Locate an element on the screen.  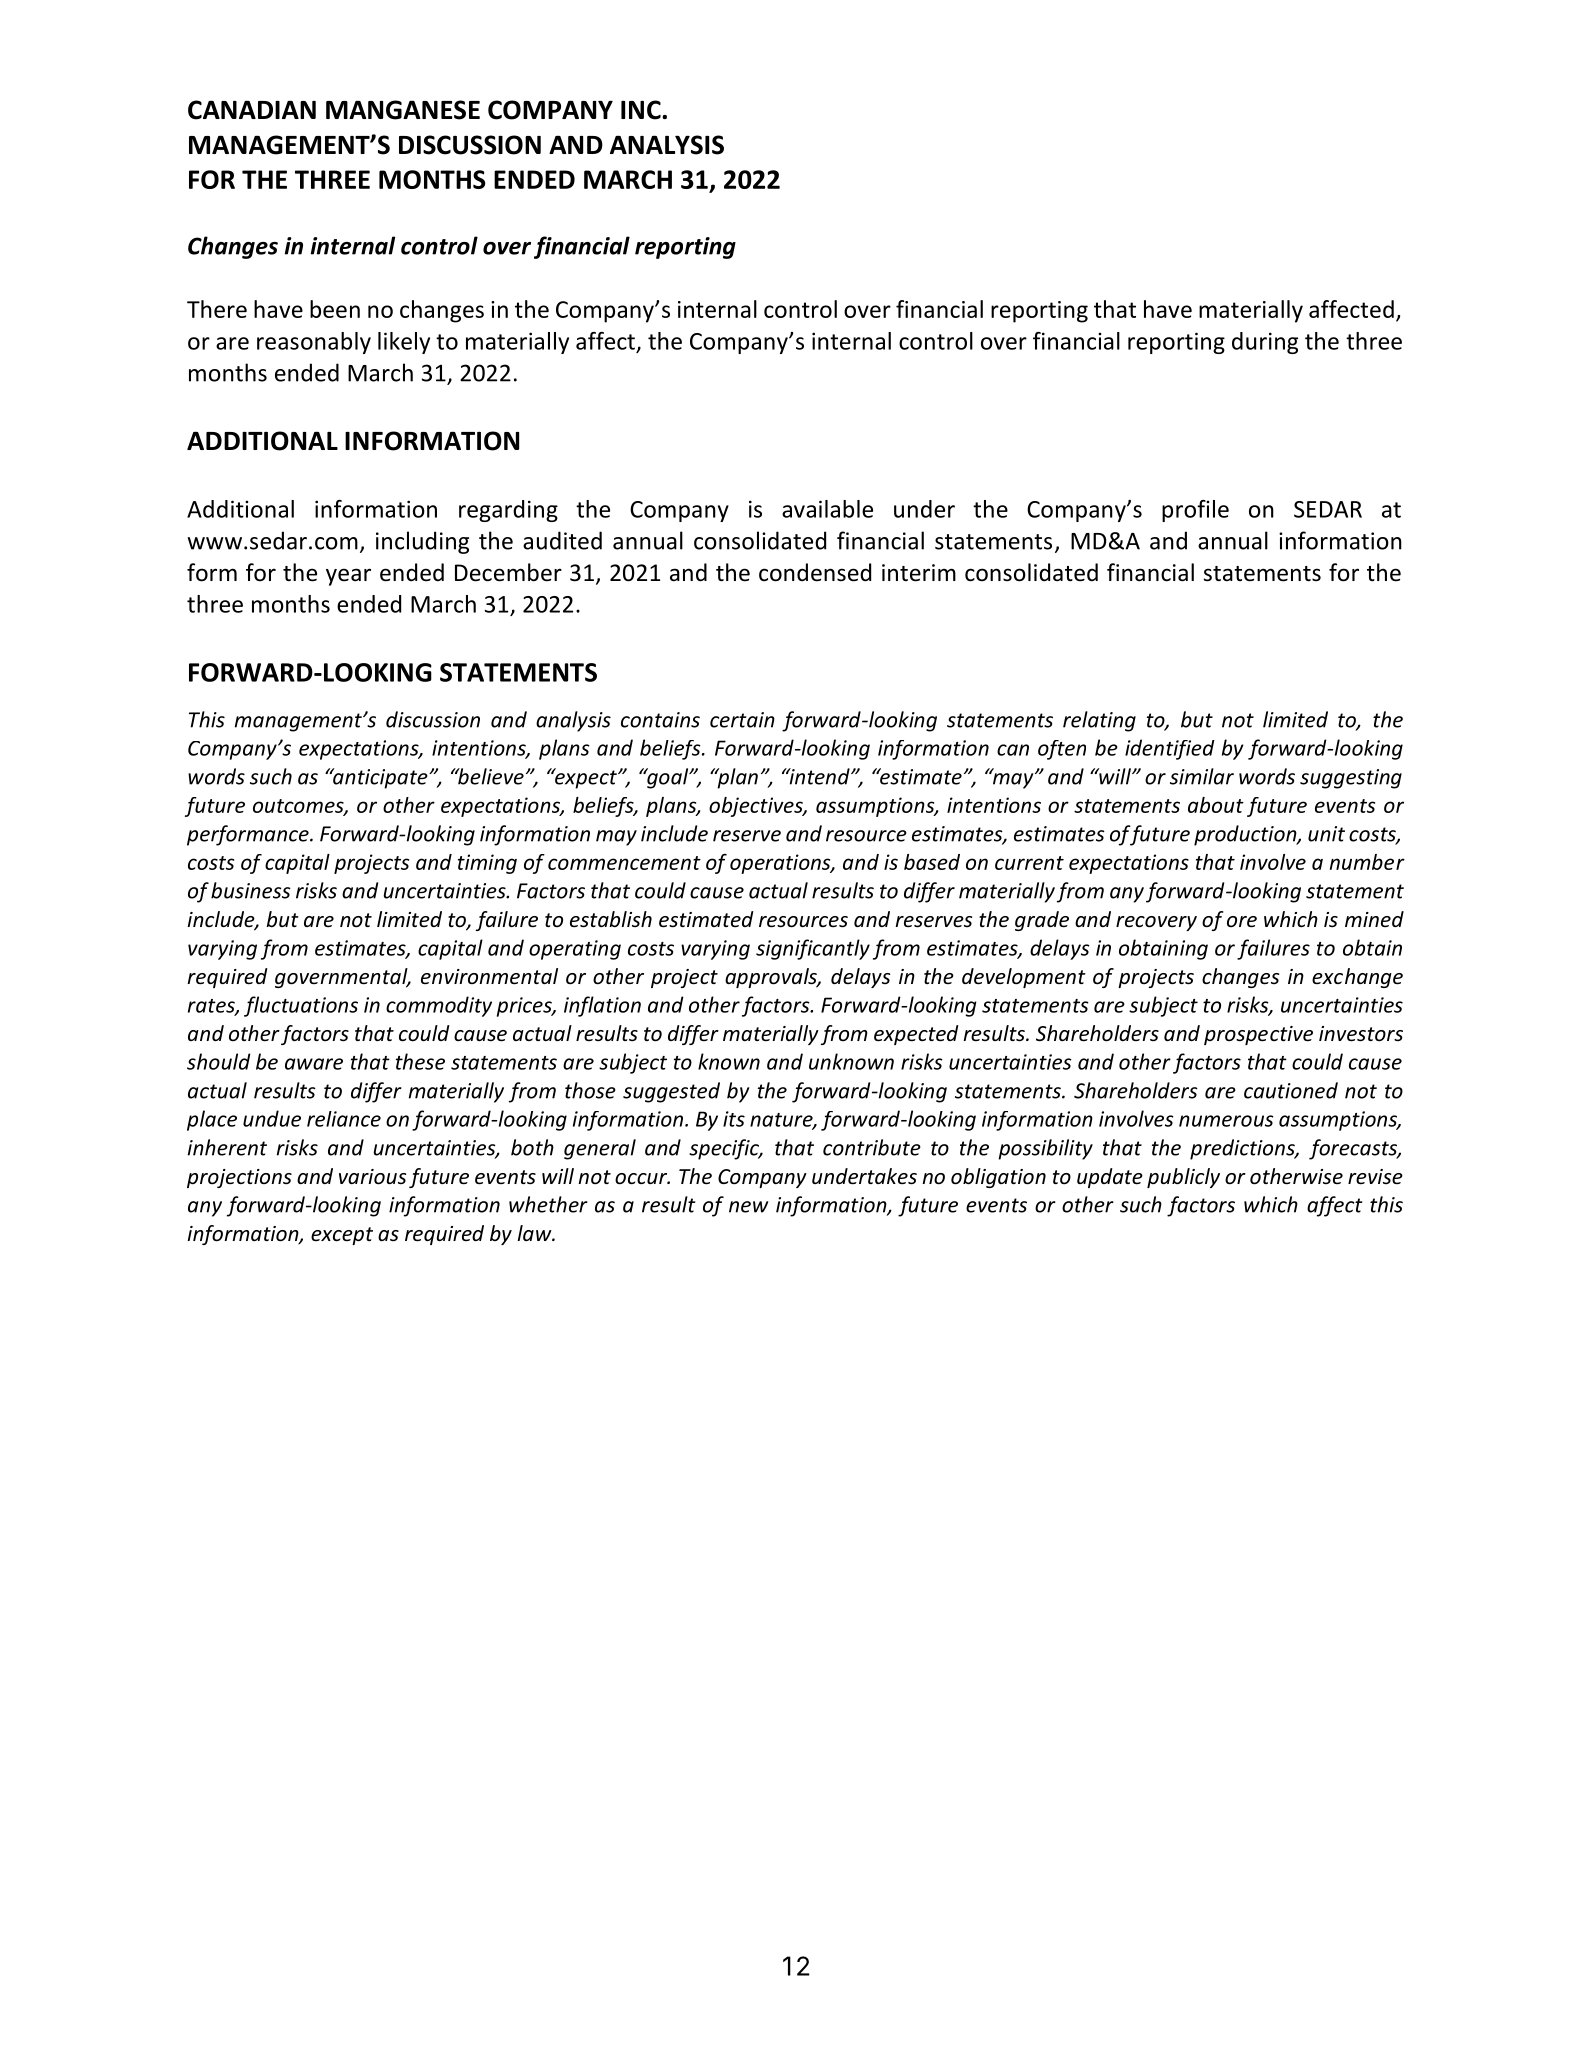
publicly is located at coordinates (1183, 1178).
